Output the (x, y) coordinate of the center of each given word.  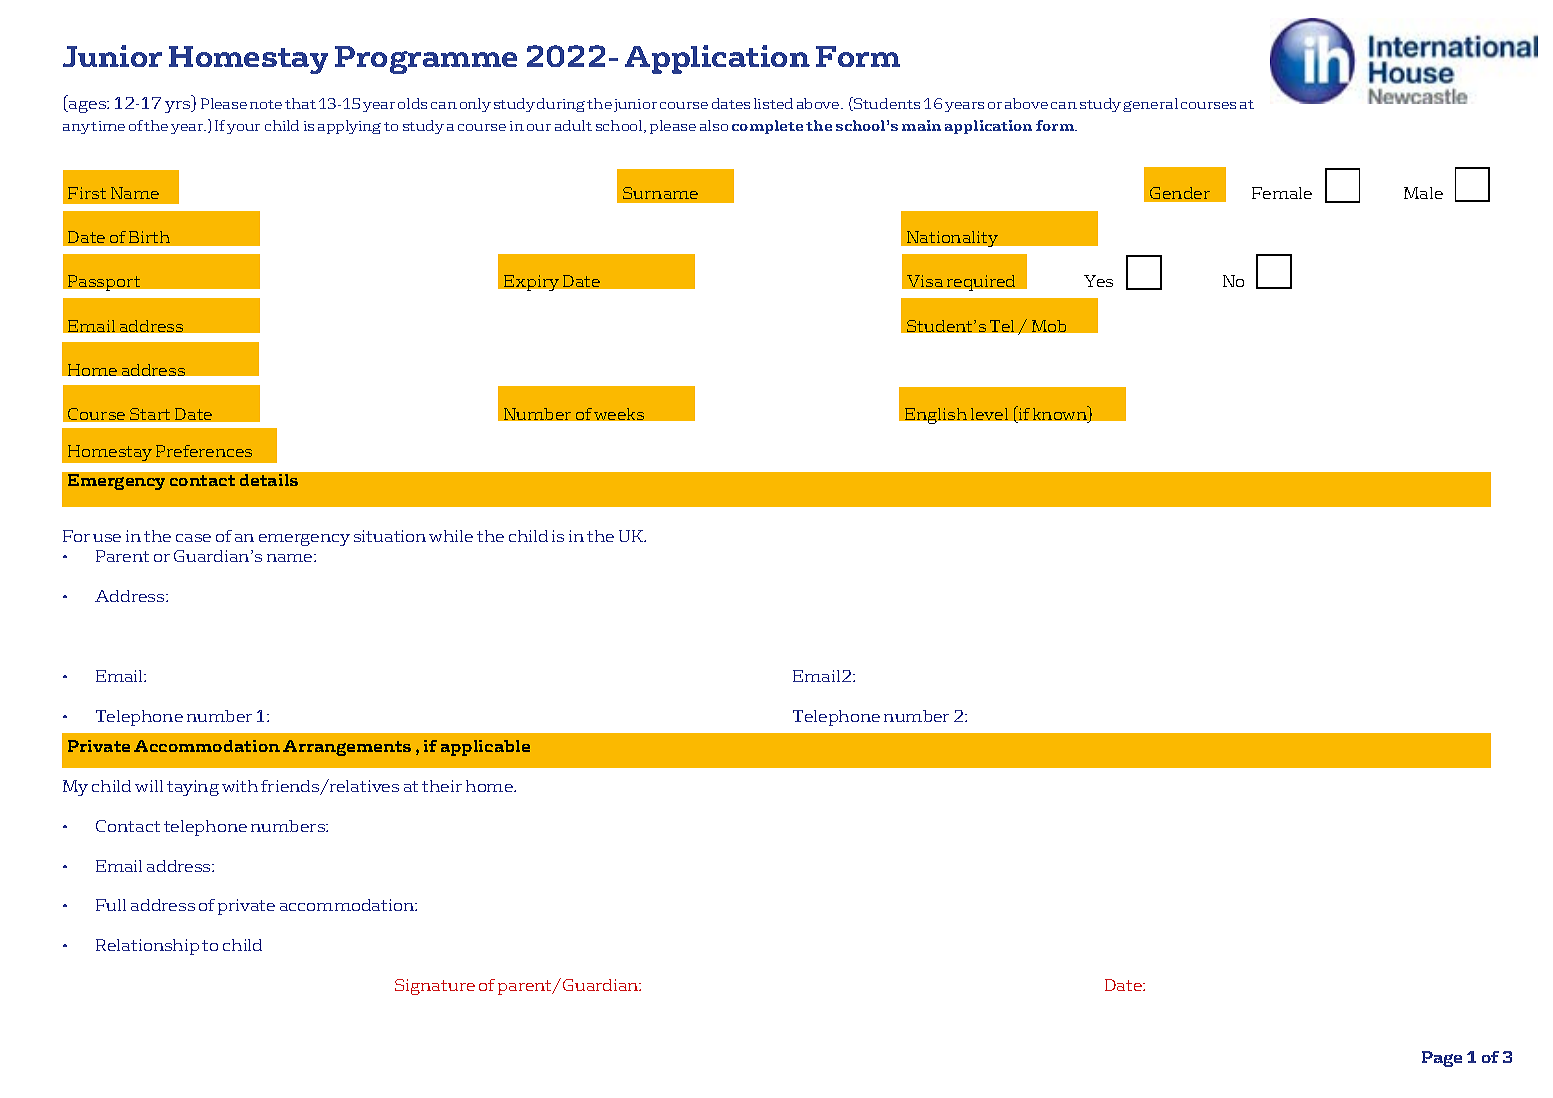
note (266, 104)
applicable (485, 748)
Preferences (204, 451)
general (1150, 105)
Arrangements (347, 748)
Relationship (147, 947)
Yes (1098, 281)
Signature (435, 987)
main (921, 125)
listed (773, 103)
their (442, 786)
